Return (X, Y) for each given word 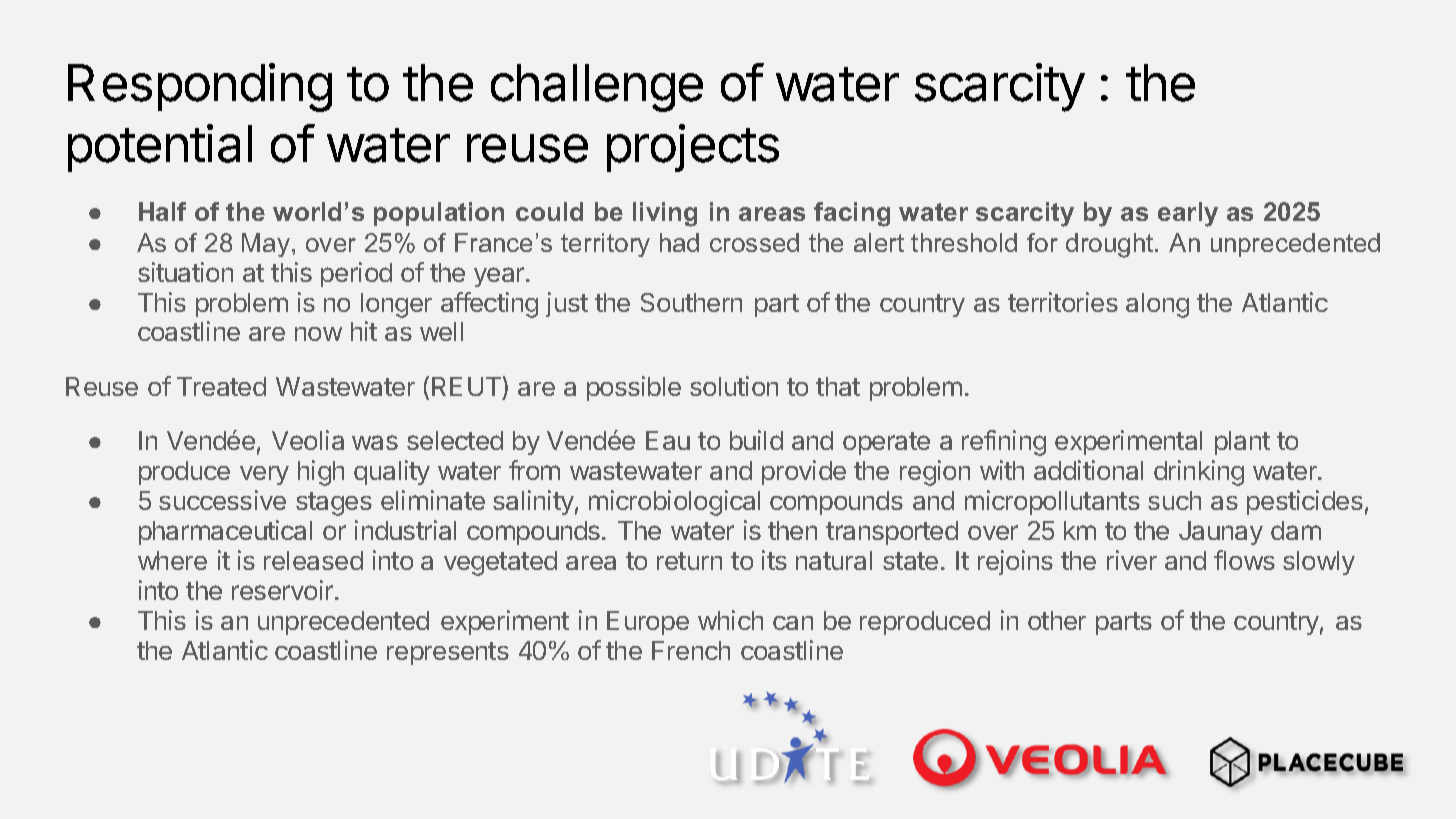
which (730, 620)
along (1157, 305)
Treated (221, 386)
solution (734, 386)
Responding (200, 87)
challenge (597, 88)
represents (448, 653)
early (1188, 214)
